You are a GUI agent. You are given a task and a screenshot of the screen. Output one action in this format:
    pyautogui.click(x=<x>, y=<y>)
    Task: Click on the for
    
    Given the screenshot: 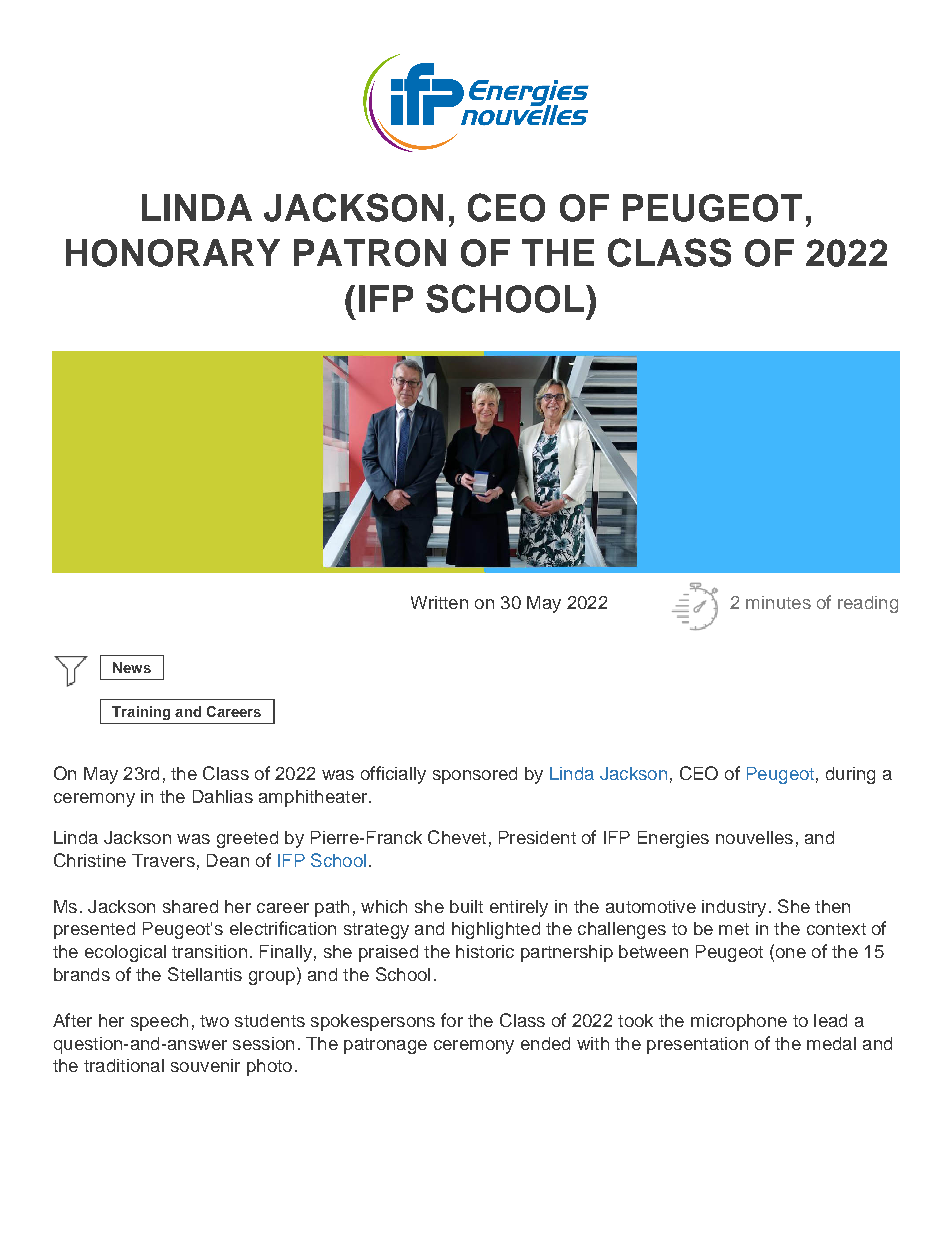 What is the action you would take?
    pyautogui.click(x=452, y=1020)
